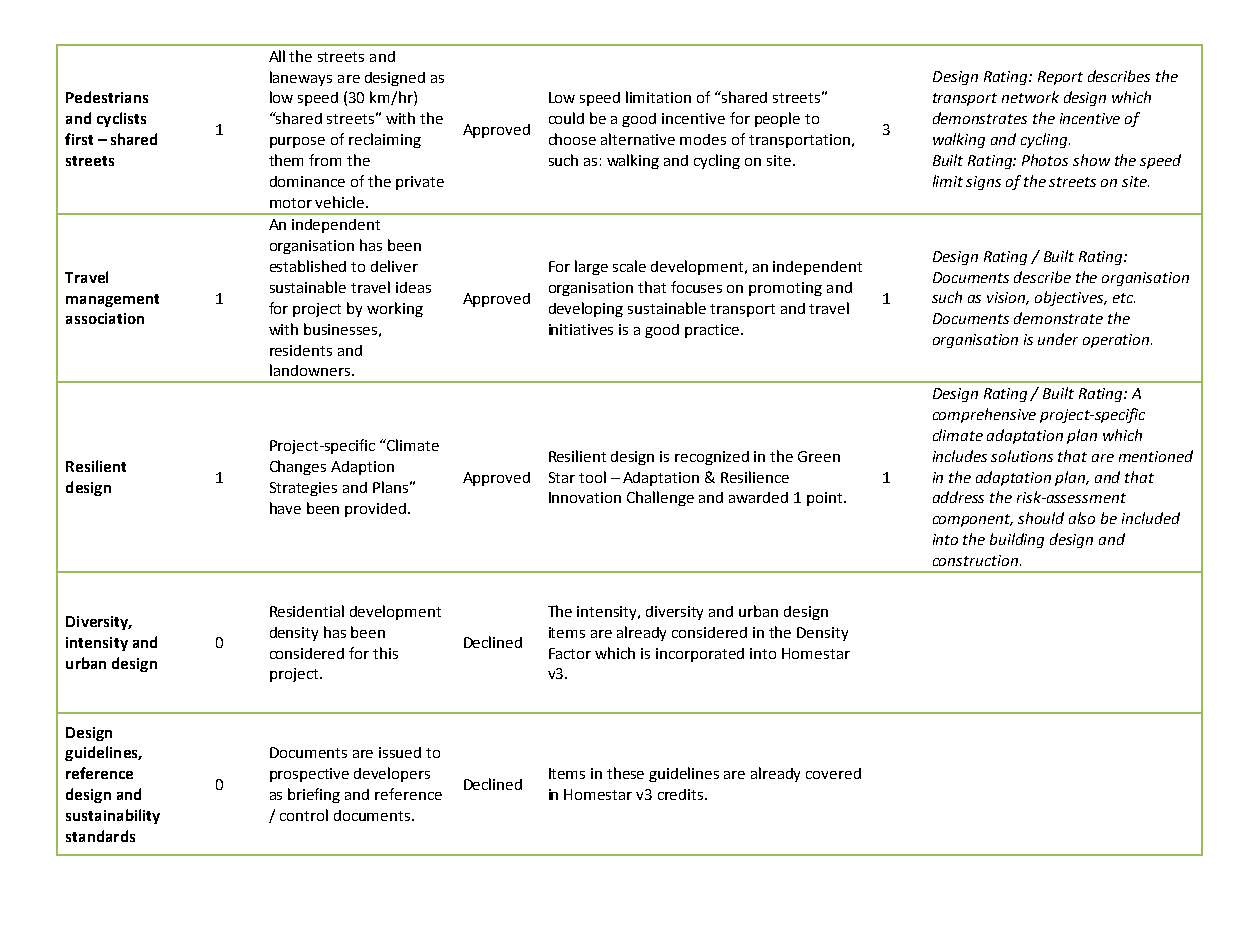 This screenshot has height=952, width=1233. Describe the element at coordinates (592, 477) in the screenshot. I see `tool` at that location.
